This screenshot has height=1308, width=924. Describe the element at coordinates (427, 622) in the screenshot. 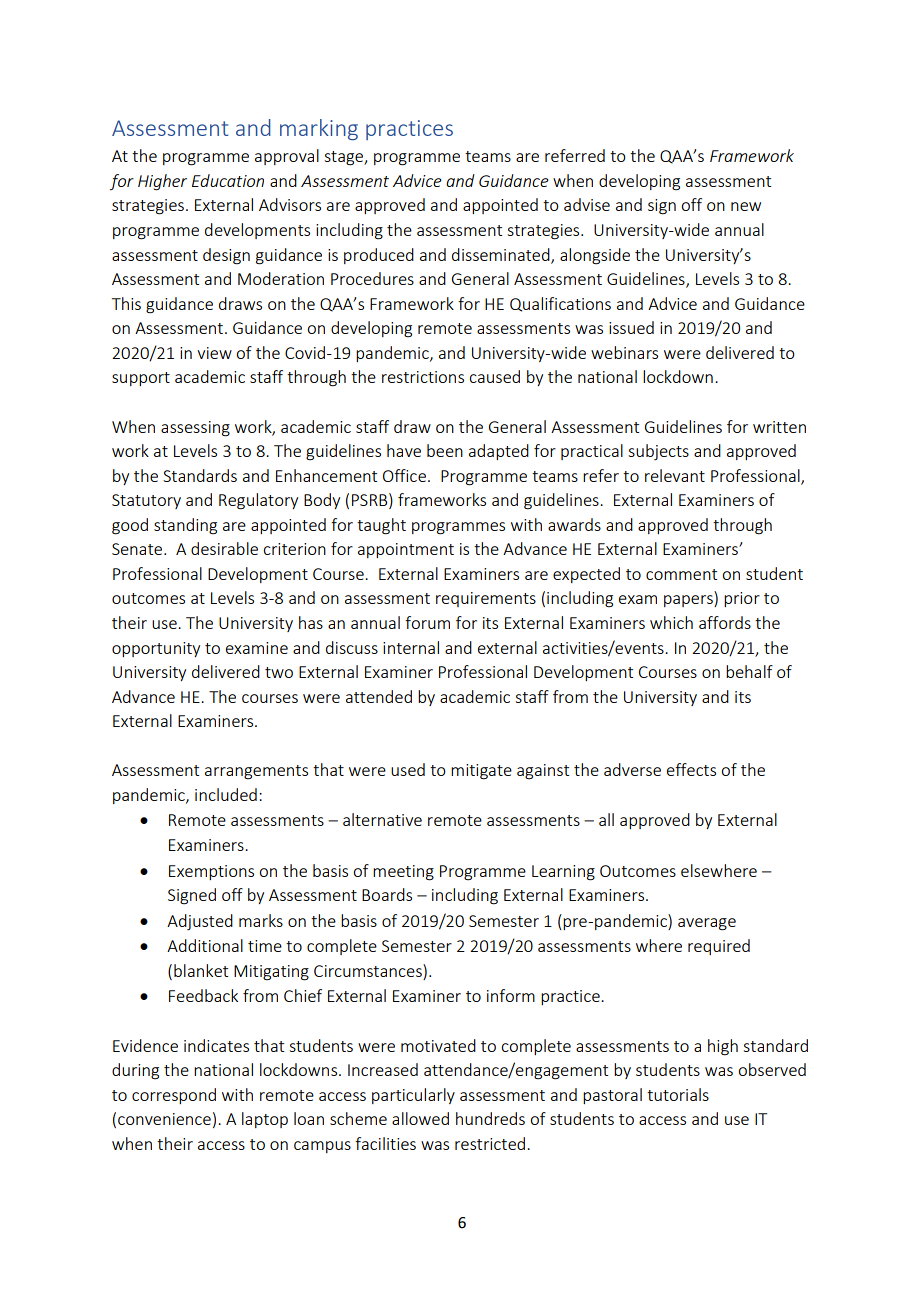

I see `forum` at that location.
